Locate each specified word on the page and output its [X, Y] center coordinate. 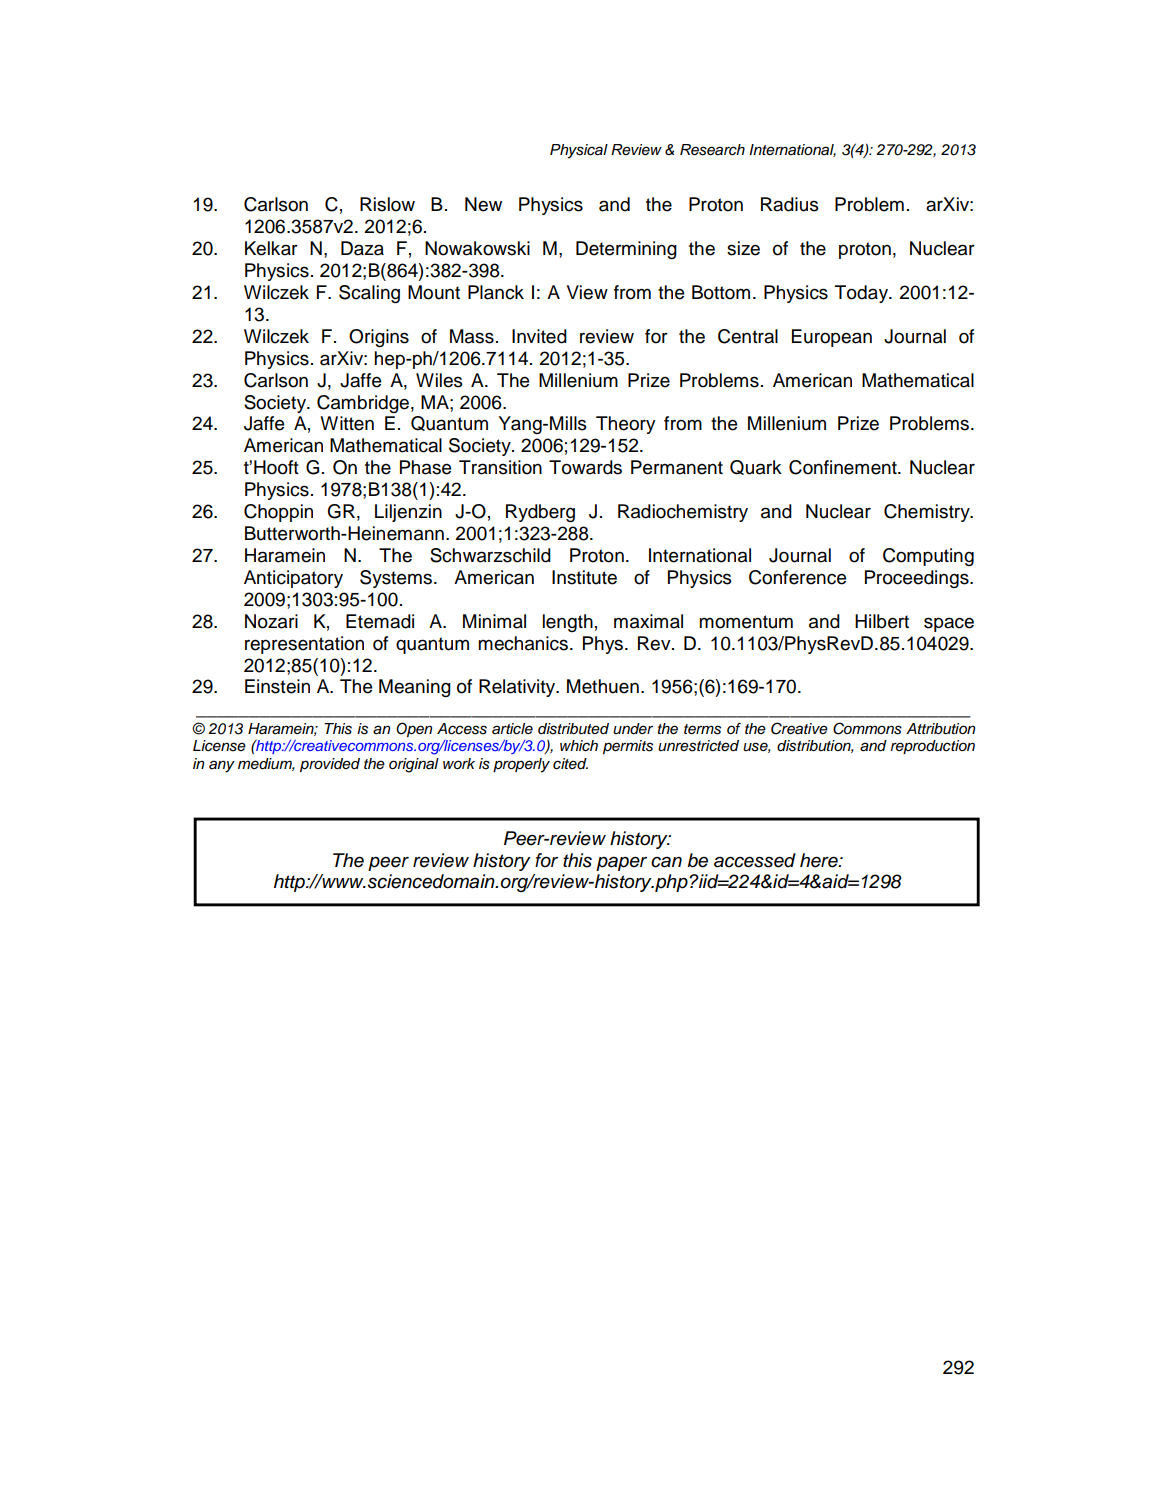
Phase [425, 467]
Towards [585, 467]
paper [621, 863]
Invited [539, 336]
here [820, 860]
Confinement [844, 467]
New [483, 204]
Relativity [518, 688]
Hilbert [882, 621]
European [832, 338]
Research [712, 150]
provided [330, 765]
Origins [379, 338]
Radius [790, 204]
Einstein [277, 686]
